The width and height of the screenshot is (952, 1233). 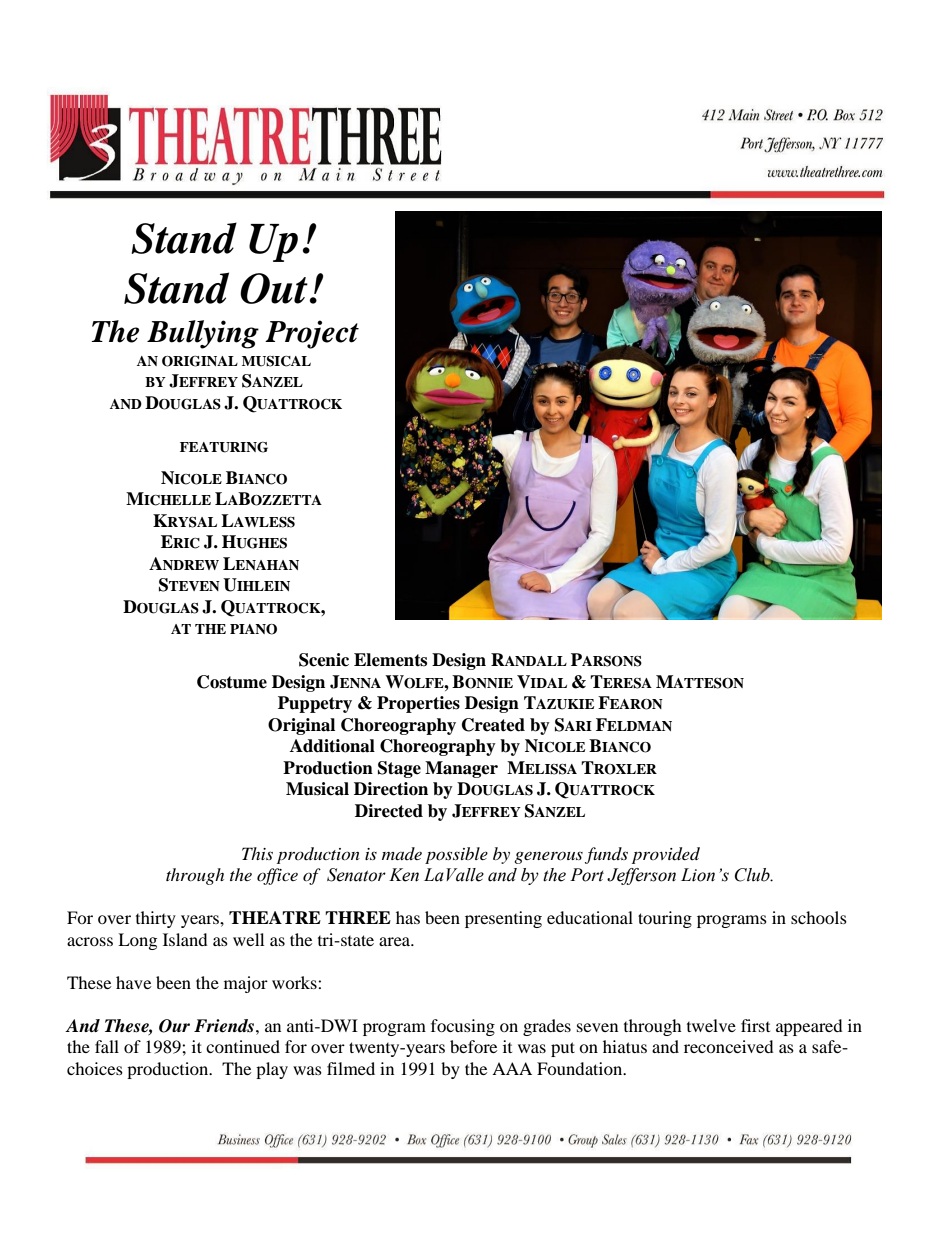 What do you see at coordinates (461, 769) in the screenshot?
I see `Manager` at bounding box center [461, 769].
